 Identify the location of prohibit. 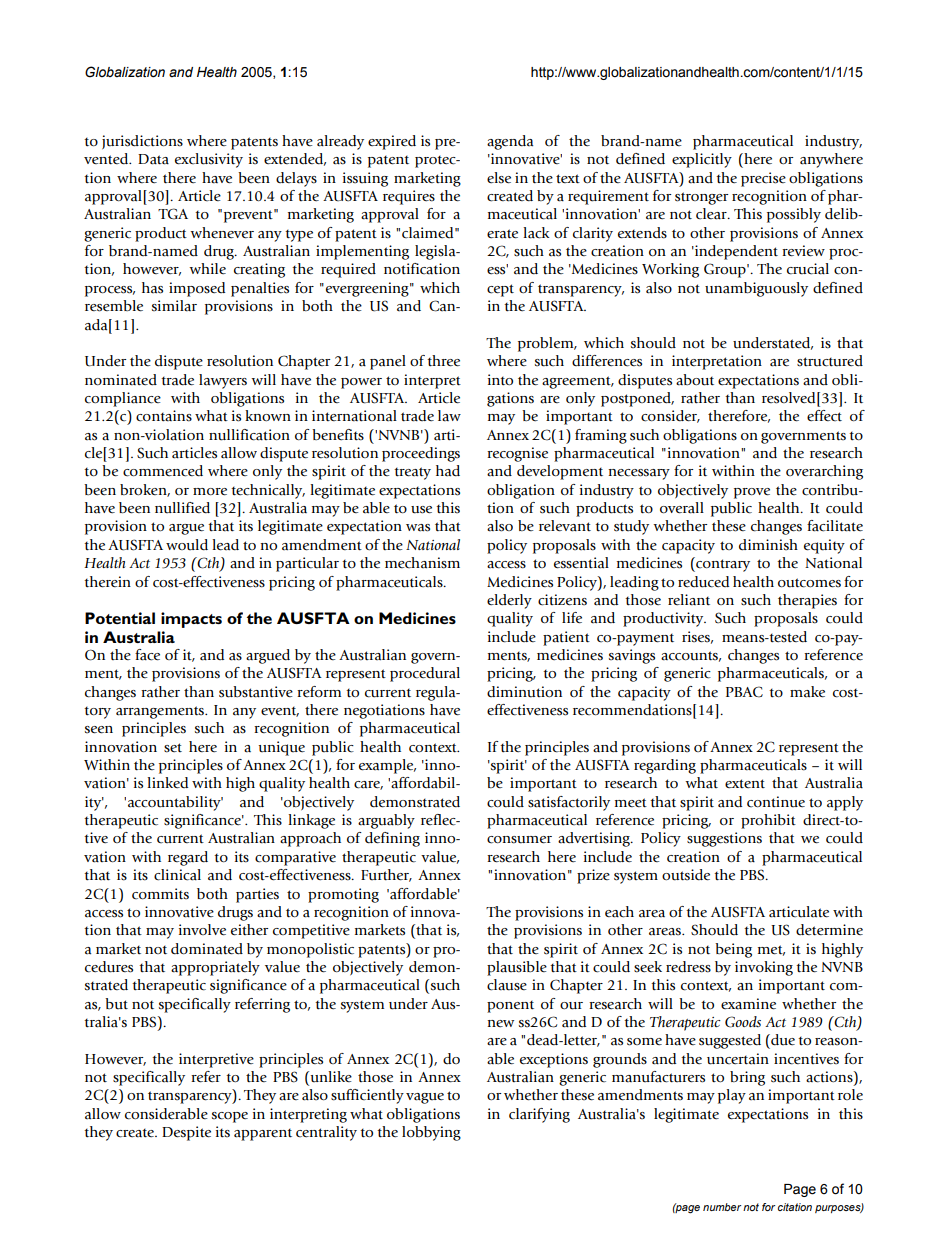
(768, 821).
